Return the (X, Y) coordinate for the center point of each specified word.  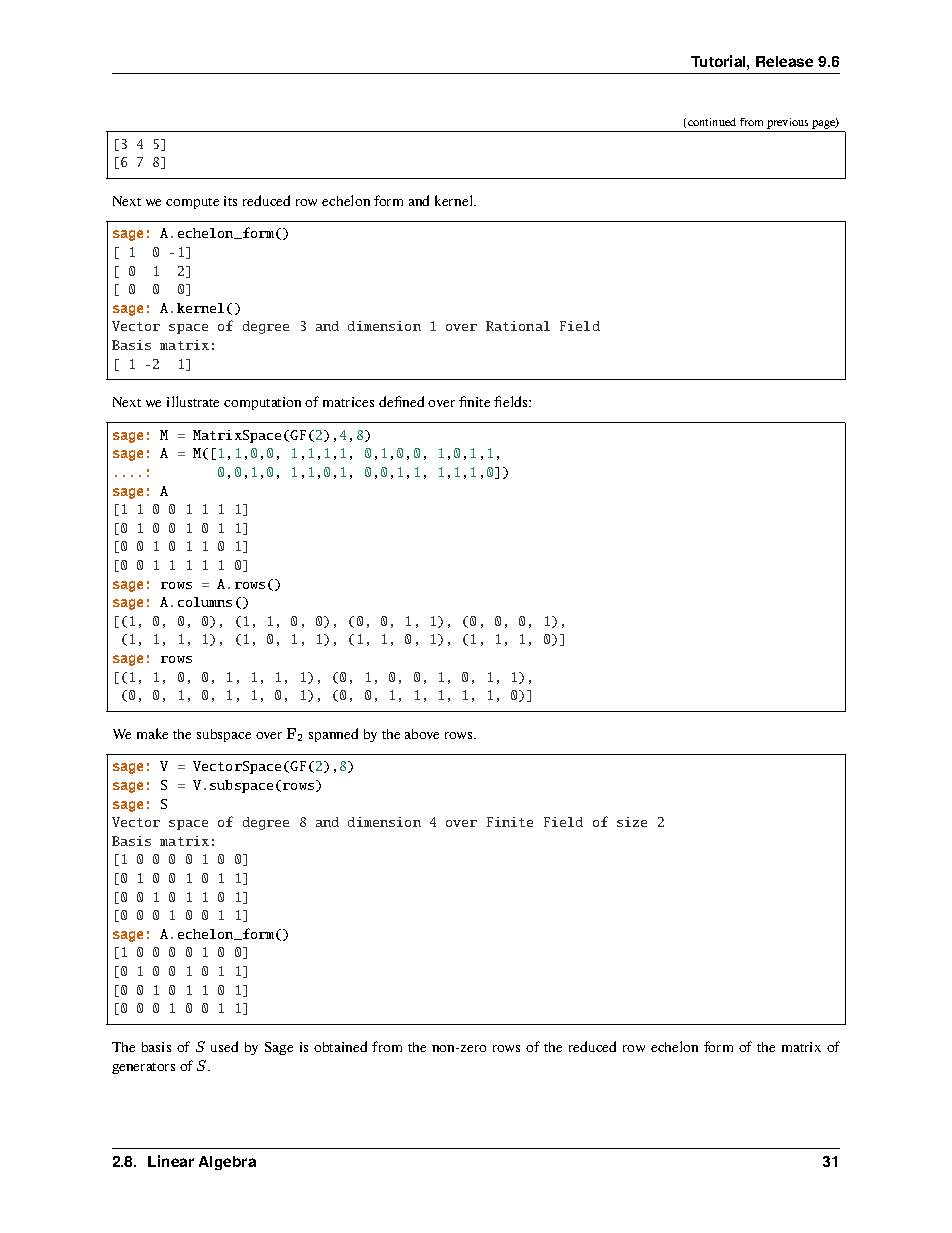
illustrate (193, 401)
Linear (171, 1161)
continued (712, 122)
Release (784, 61)
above (422, 734)
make (152, 733)
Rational (518, 326)
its (230, 201)
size (632, 822)
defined (401, 401)
